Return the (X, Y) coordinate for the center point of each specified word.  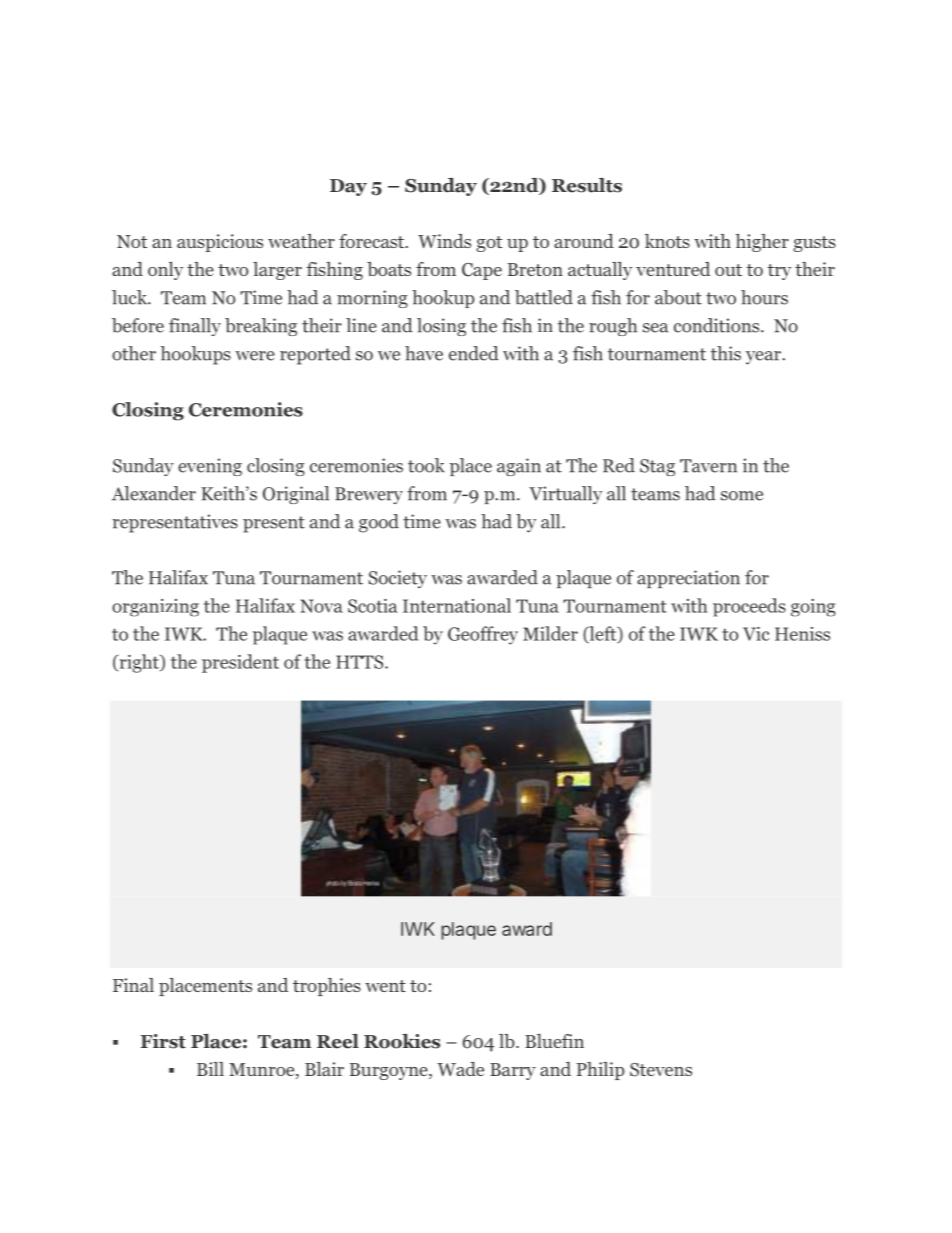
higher (762, 243)
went (385, 986)
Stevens (661, 1070)
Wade (460, 1069)
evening (210, 467)
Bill (210, 1069)
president (240, 663)
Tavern (708, 466)
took (426, 465)
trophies (327, 987)
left (603, 634)
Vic (756, 634)
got (489, 244)
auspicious (220, 243)
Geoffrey (483, 635)
